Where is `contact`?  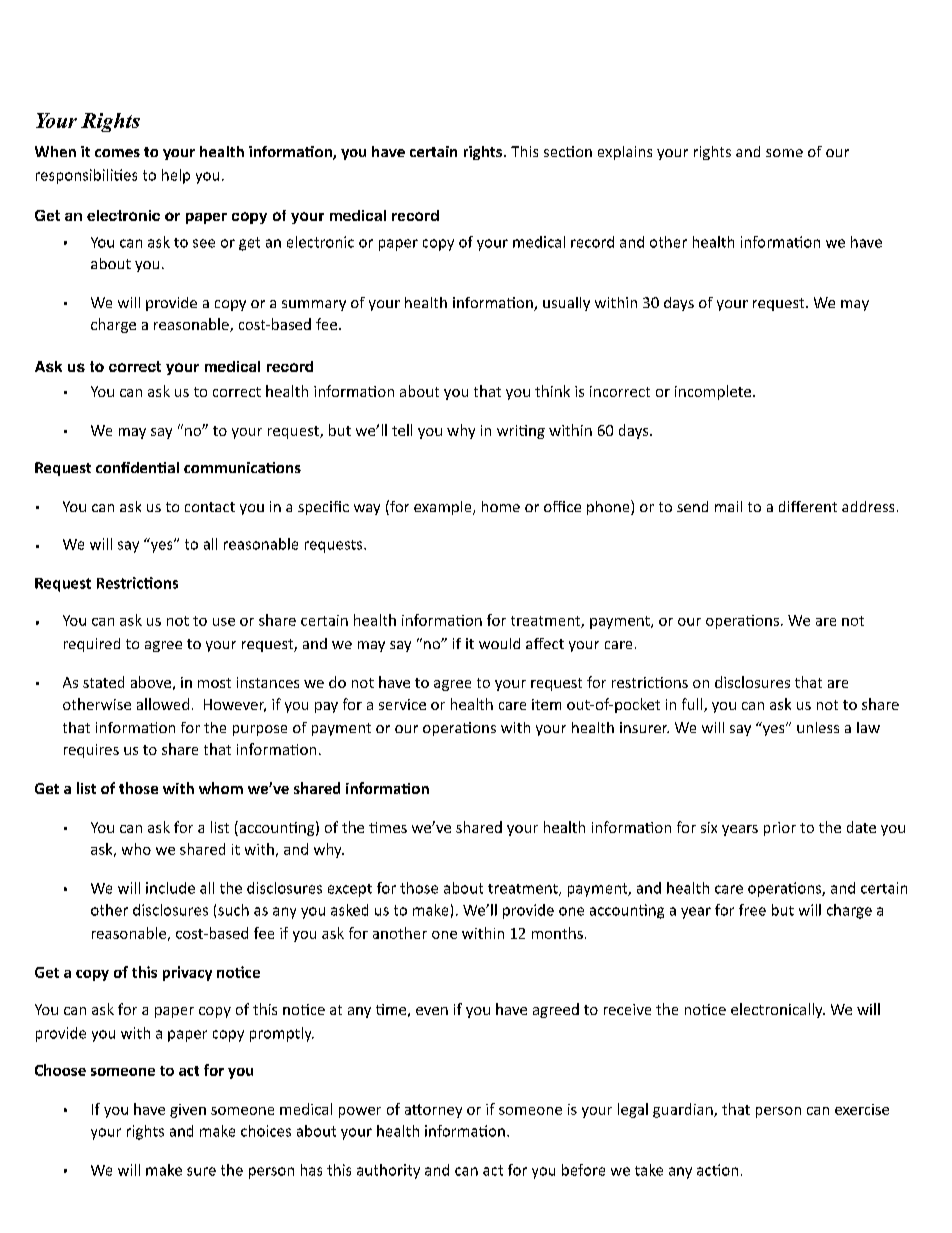 contact is located at coordinates (210, 507).
